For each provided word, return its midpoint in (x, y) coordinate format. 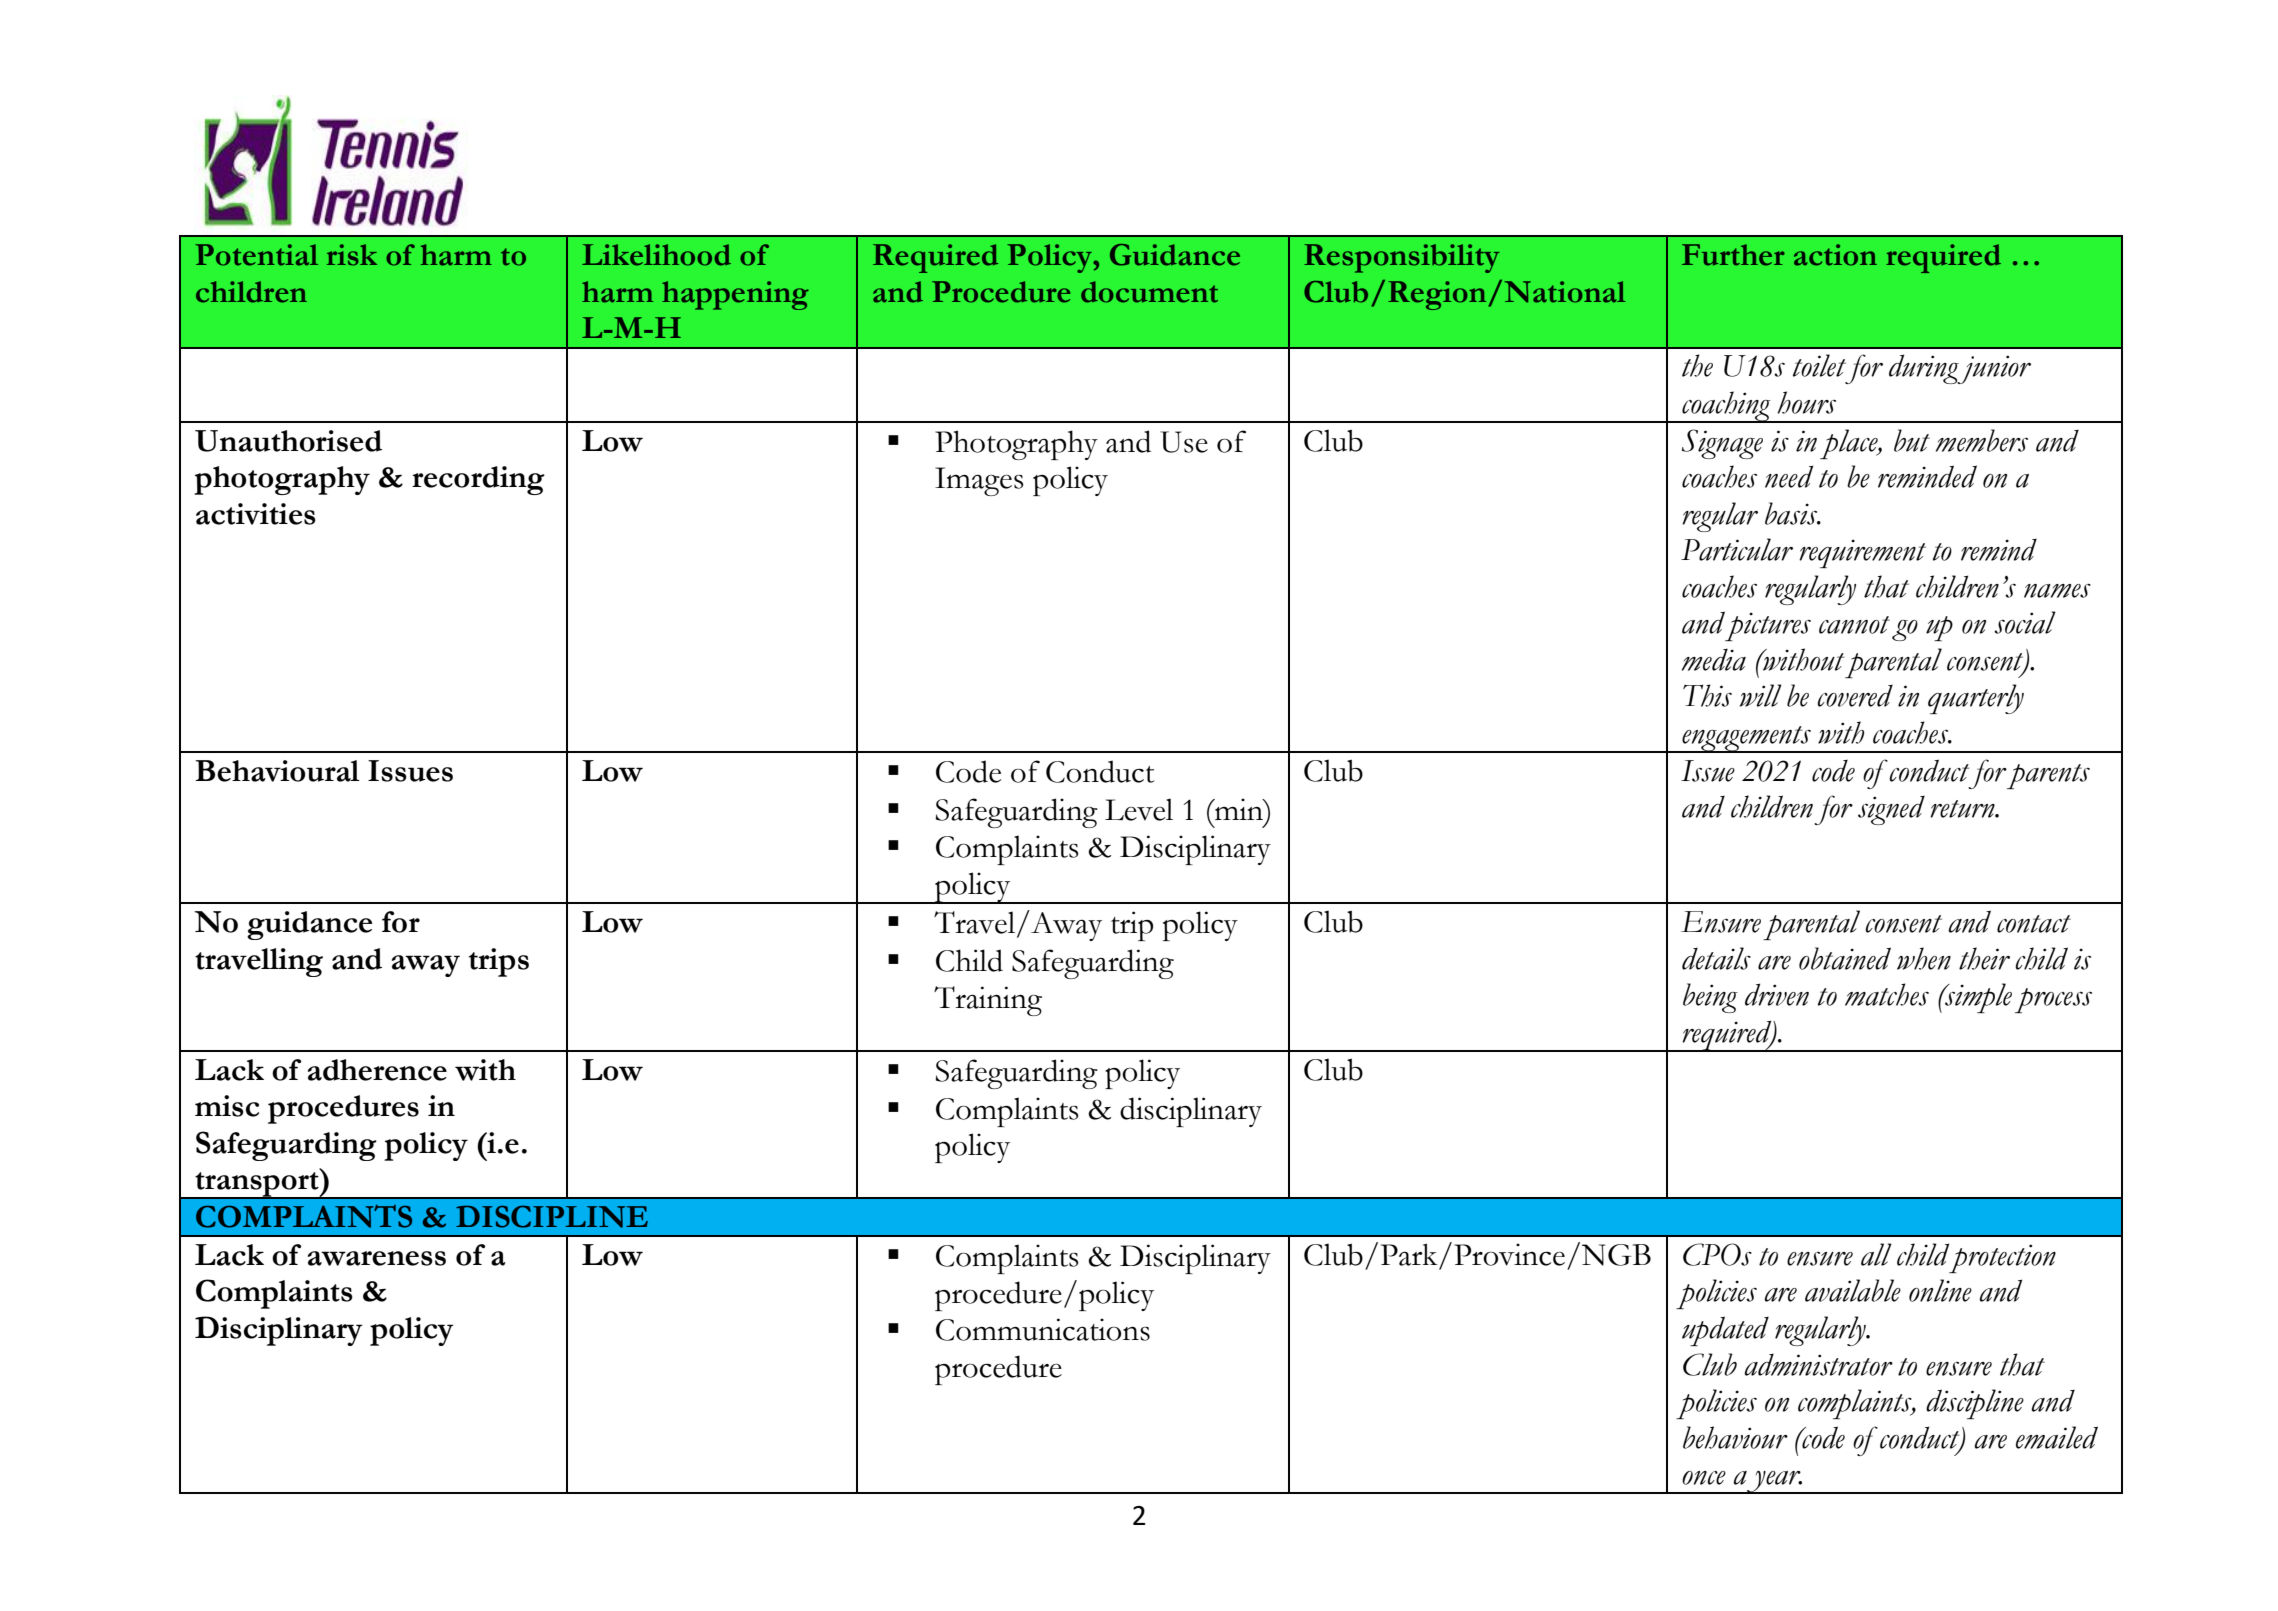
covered (1855, 696)
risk (352, 255)
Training (988, 1001)
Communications (1043, 1329)
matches (1887, 994)
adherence (377, 1070)
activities (256, 514)
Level (1139, 809)
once (1704, 1478)
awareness (377, 1258)
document (1149, 292)
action (1835, 255)
